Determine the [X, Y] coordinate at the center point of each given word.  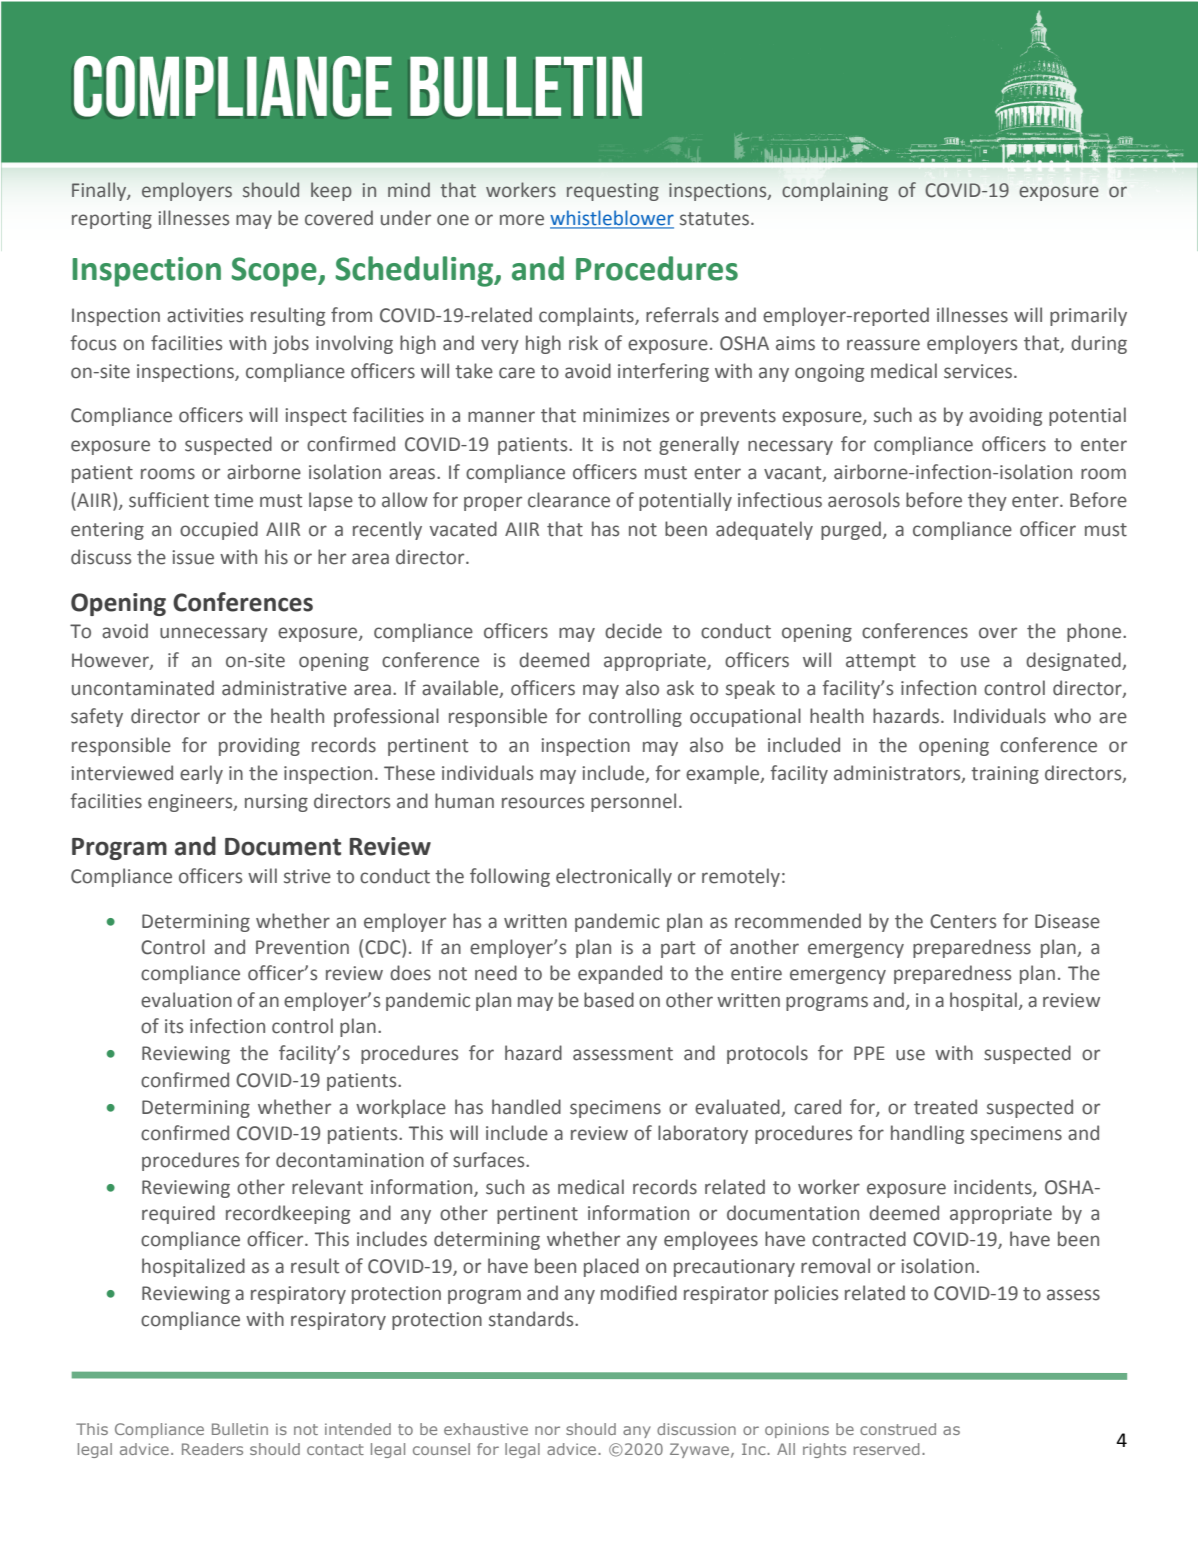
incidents [994, 1188]
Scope [275, 272]
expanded [620, 974]
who [1072, 716]
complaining [835, 191]
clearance [569, 500]
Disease [1067, 921]
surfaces [490, 1160]
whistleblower [612, 219]
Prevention [302, 947]
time [233, 500]
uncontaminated [143, 688]
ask [680, 688]
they [987, 501]
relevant [327, 1187]
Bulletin [240, 1429]
